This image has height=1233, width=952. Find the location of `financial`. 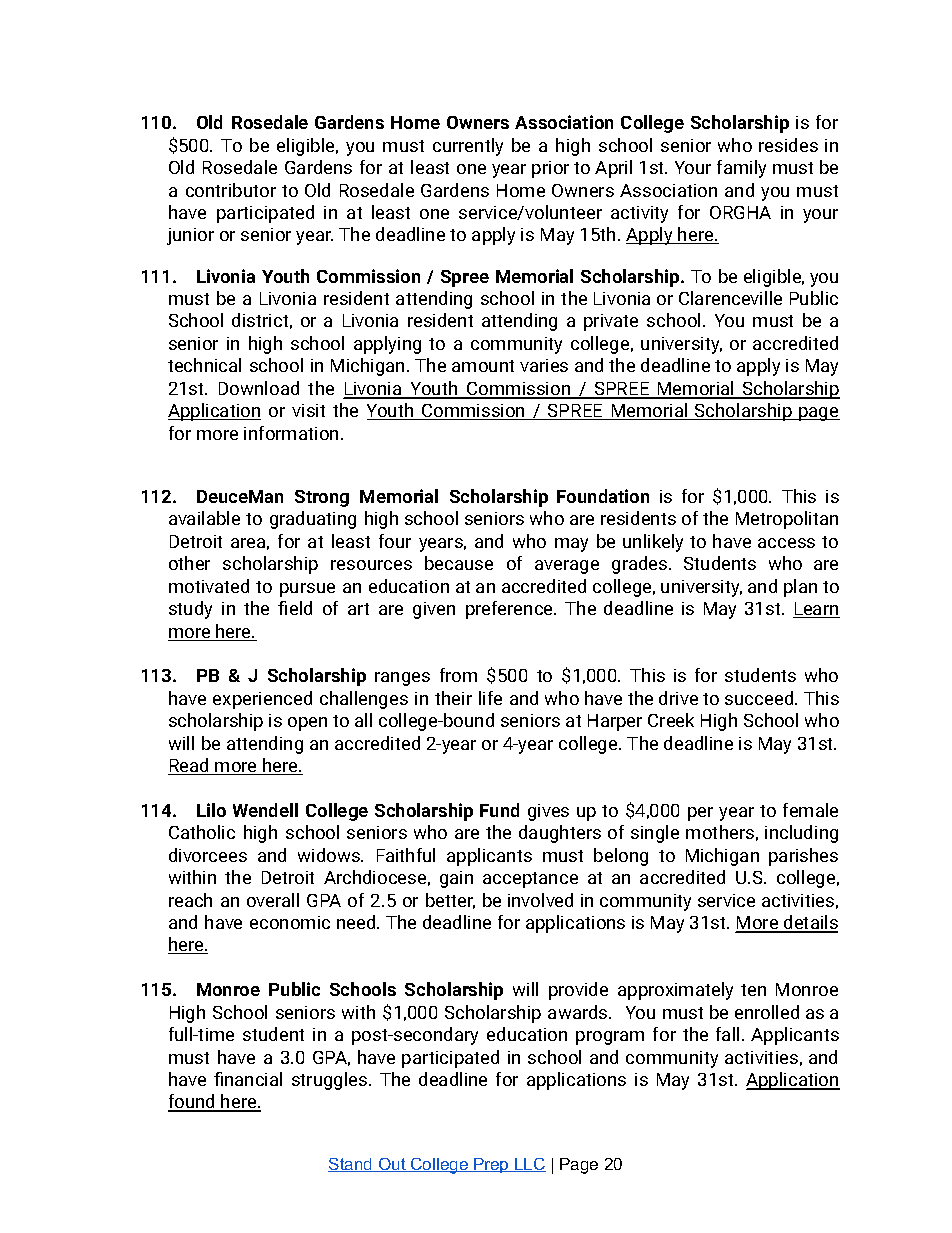

financial is located at coordinates (248, 1079).
